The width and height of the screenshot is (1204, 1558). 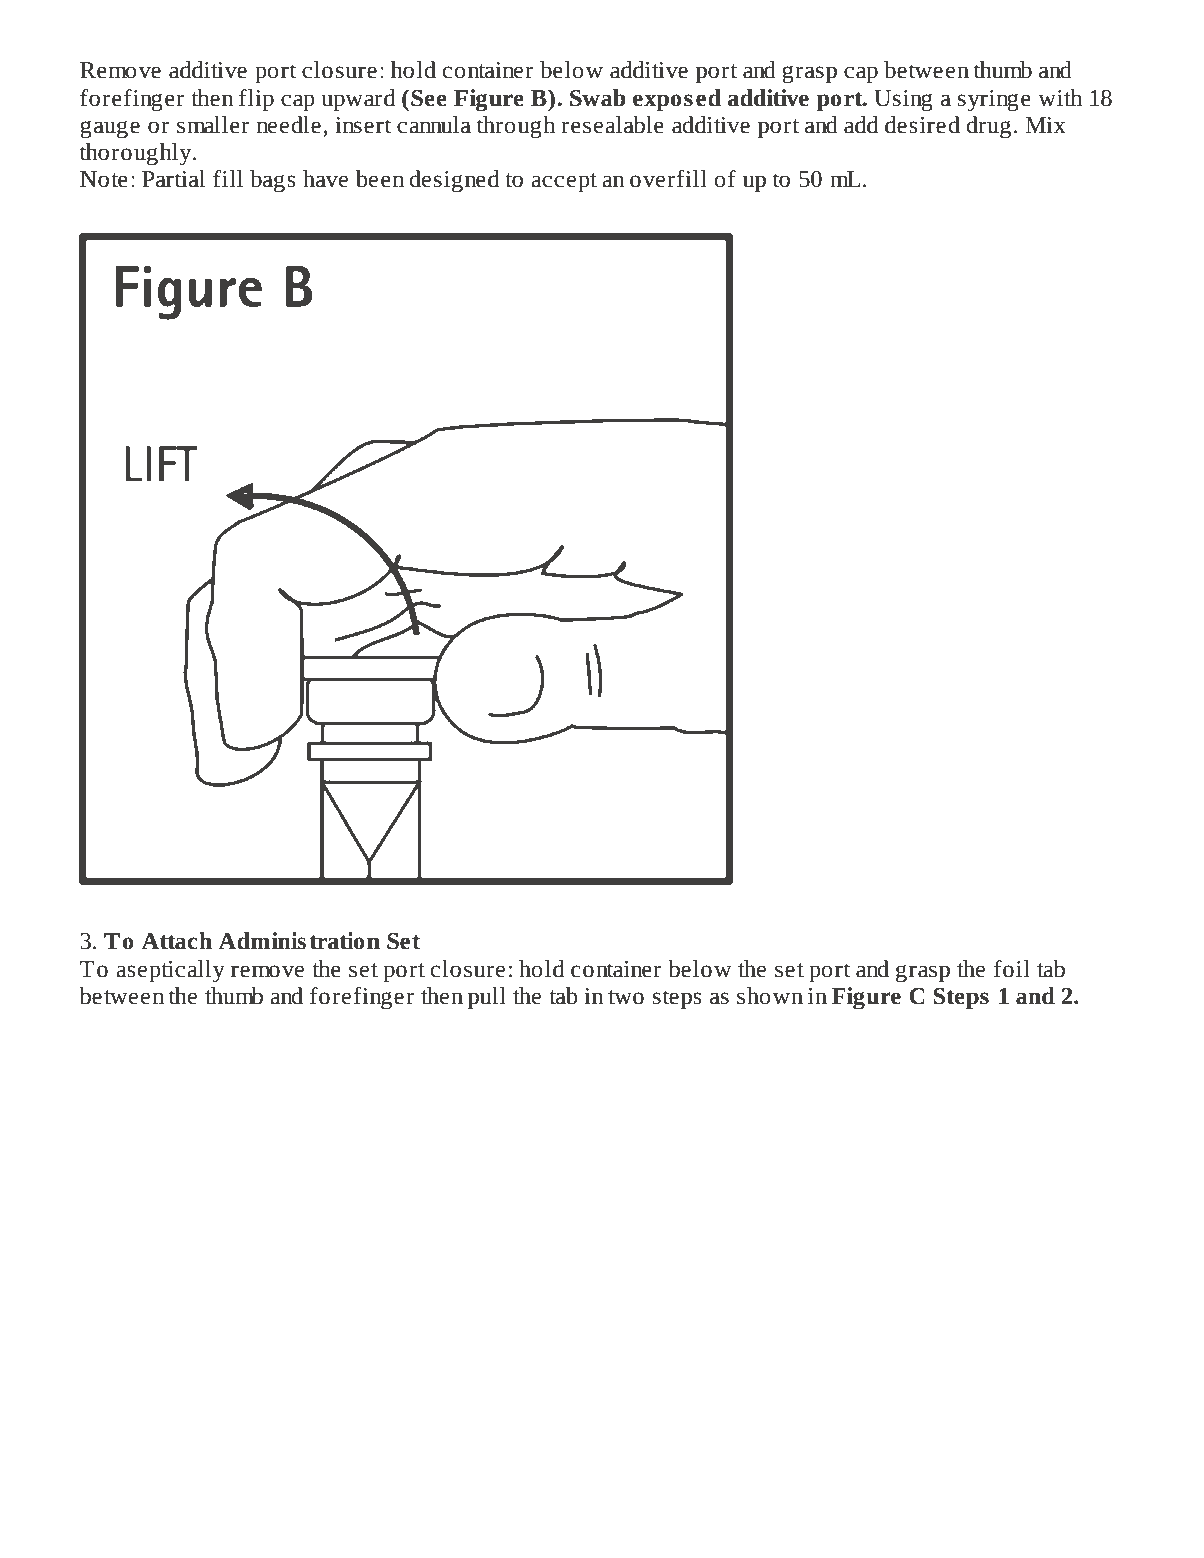 I want to click on two, so click(x=626, y=997).
